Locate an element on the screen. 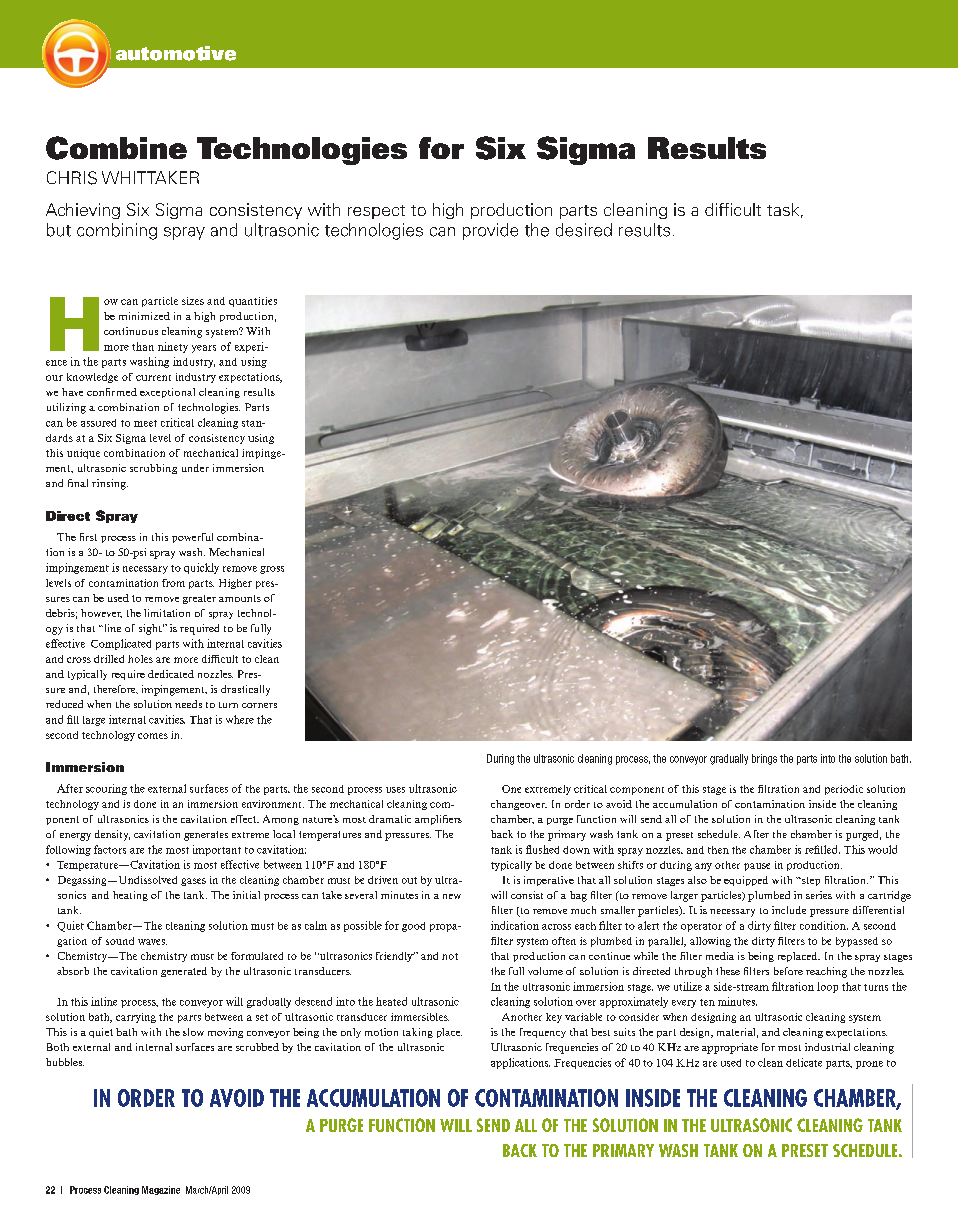 This screenshot has height=1232, width=958. brings is located at coordinates (764, 759).
